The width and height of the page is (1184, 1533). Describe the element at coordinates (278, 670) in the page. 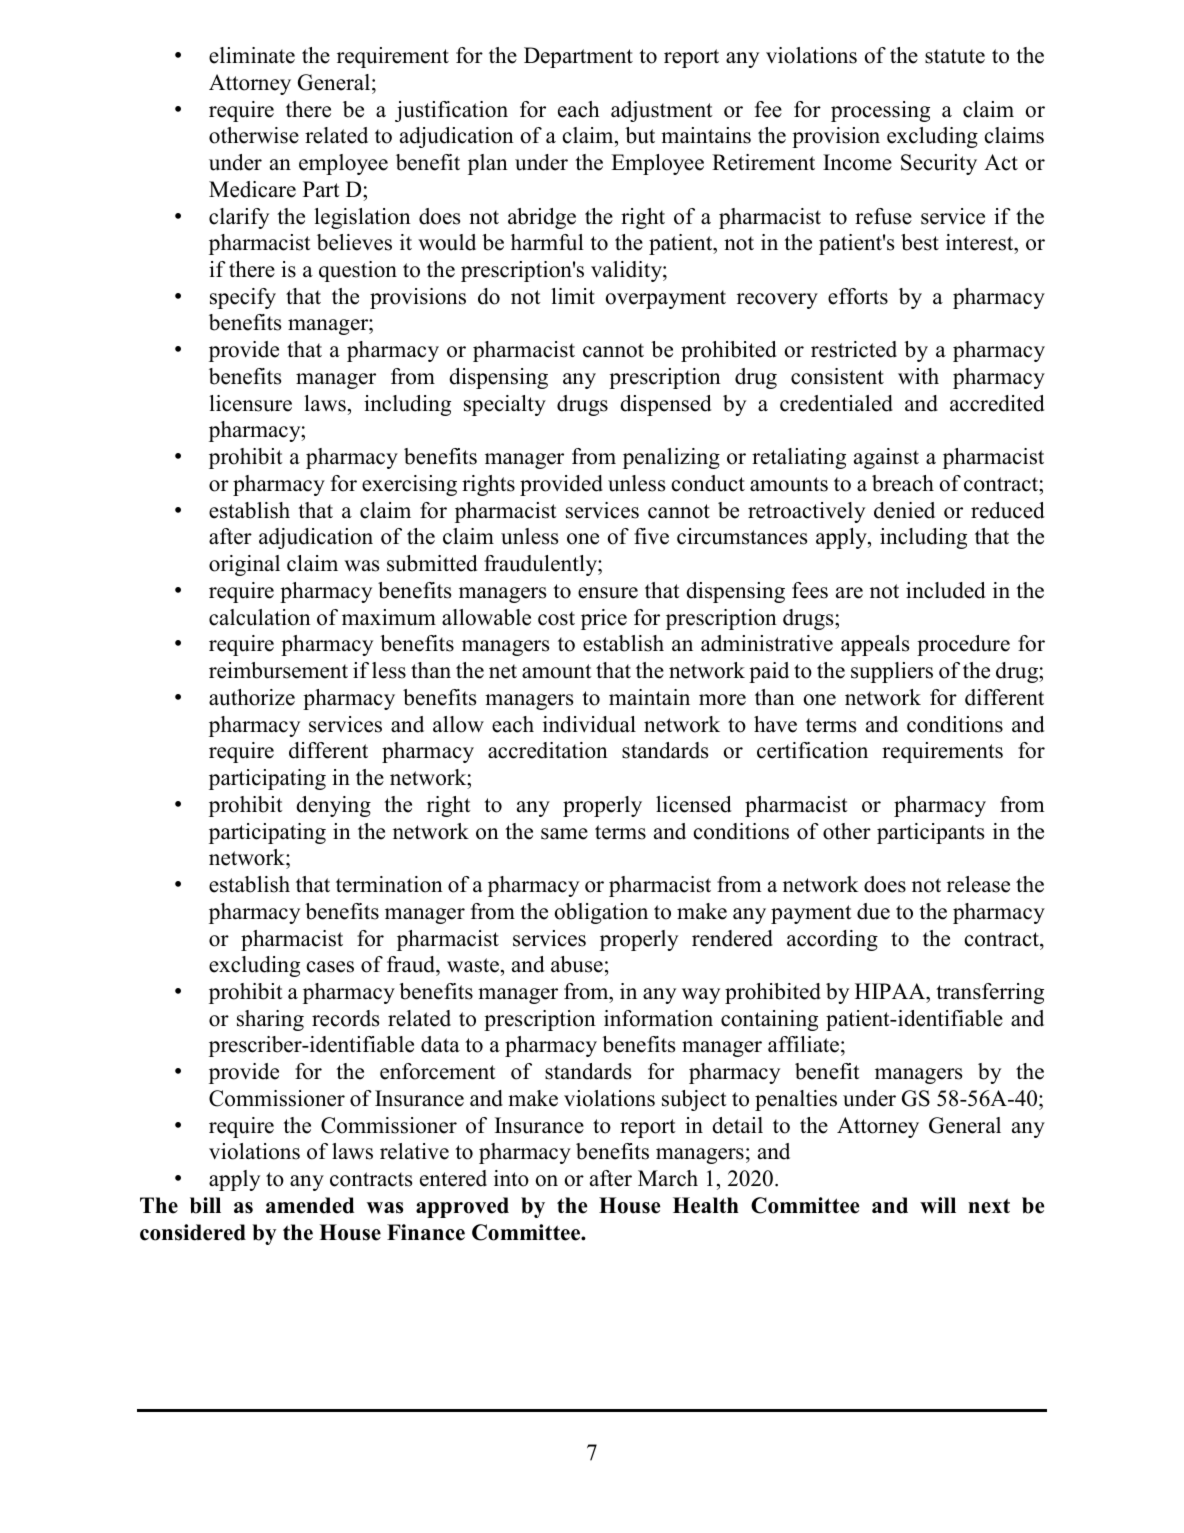

I see `reimbursement` at that location.
